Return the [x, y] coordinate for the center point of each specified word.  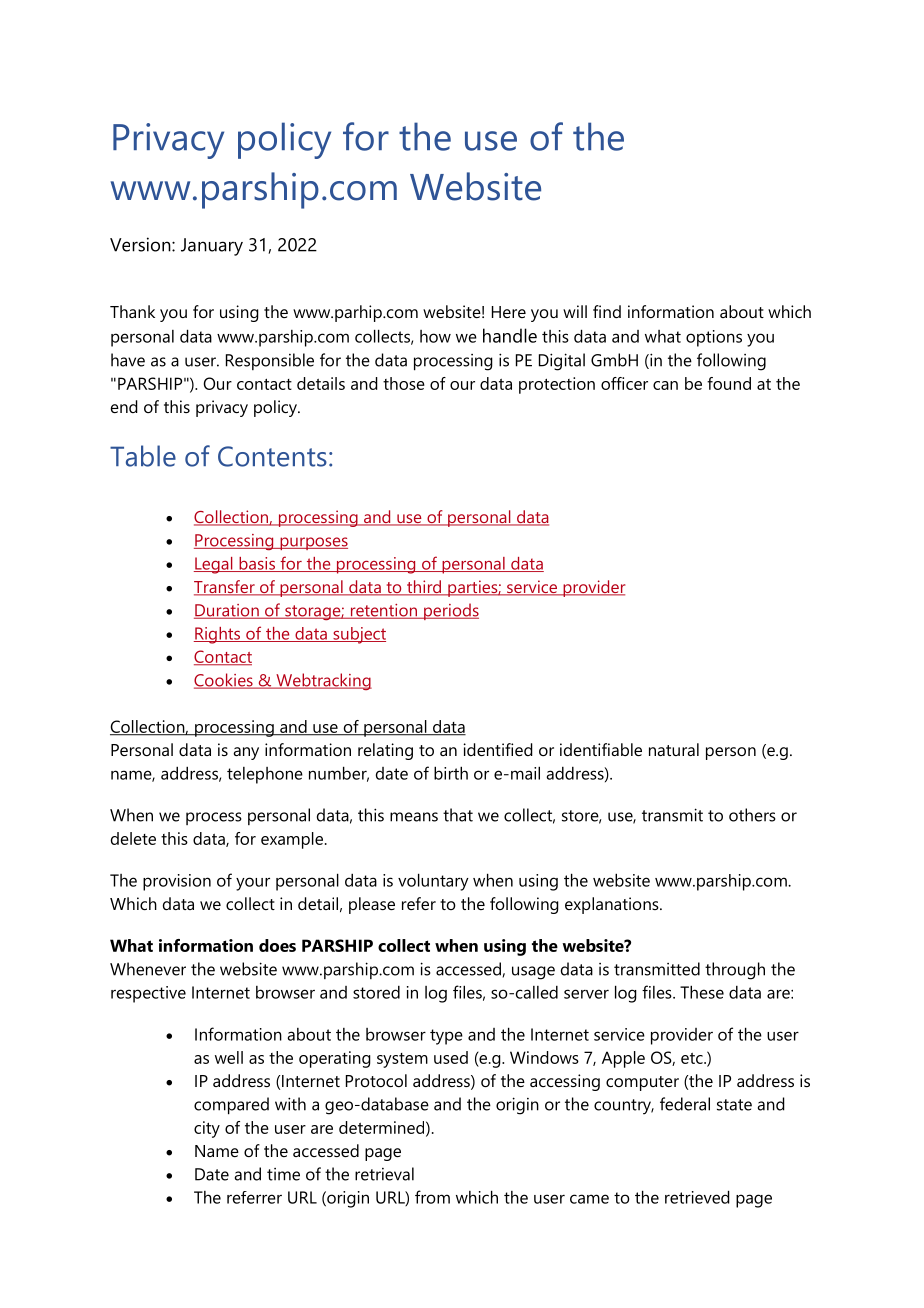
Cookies [224, 681]
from [432, 1197]
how [435, 336]
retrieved [697, 1197]
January [212, 247]
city [207, 1129]
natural [674, 749]
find [607, 311]
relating [385, 751]
